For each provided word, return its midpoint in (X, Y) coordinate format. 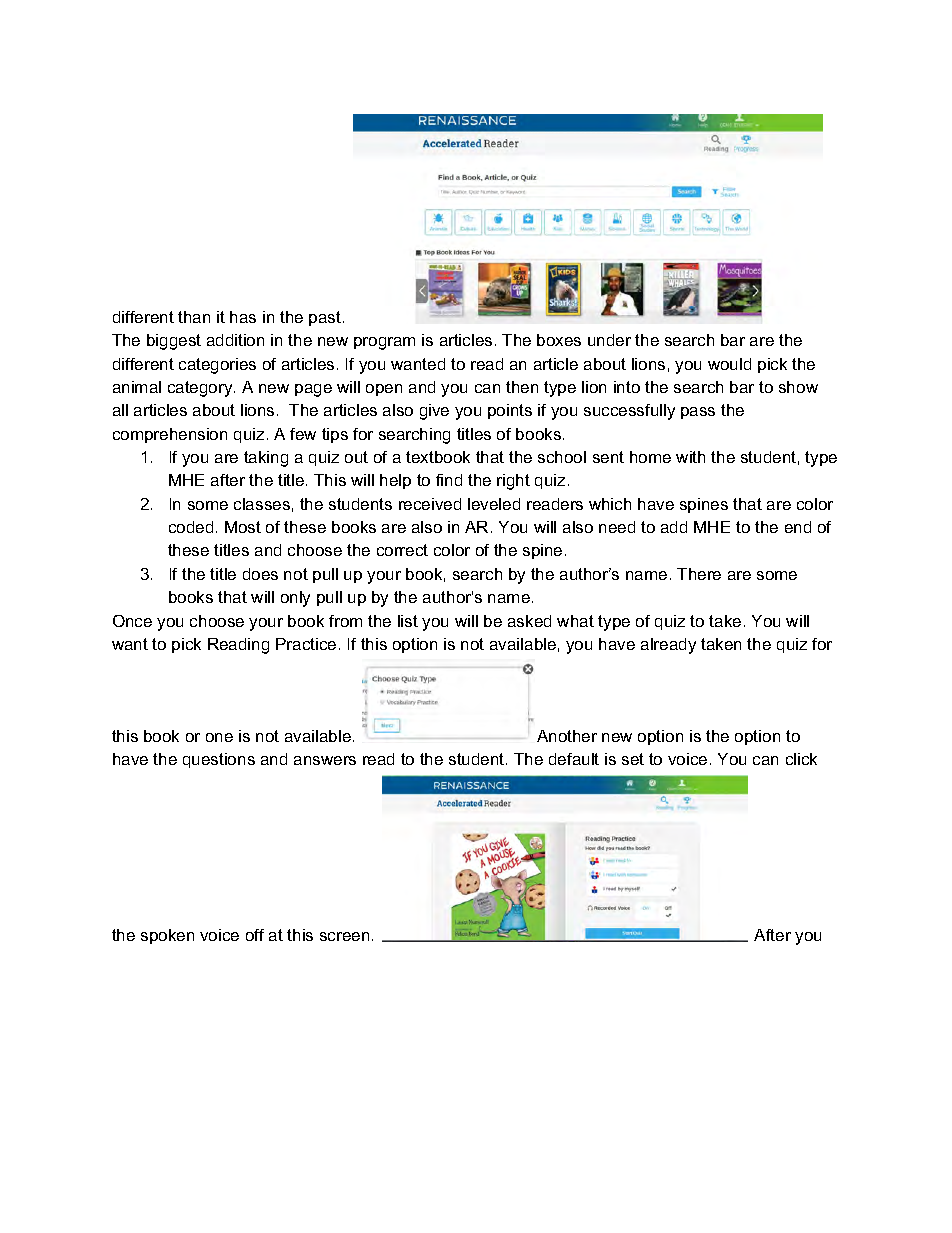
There (699, 574)
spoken (167, 936)
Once (132, 621)
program (384, 343)
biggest (174, 342)
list (408, 621)
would (729, 364)
